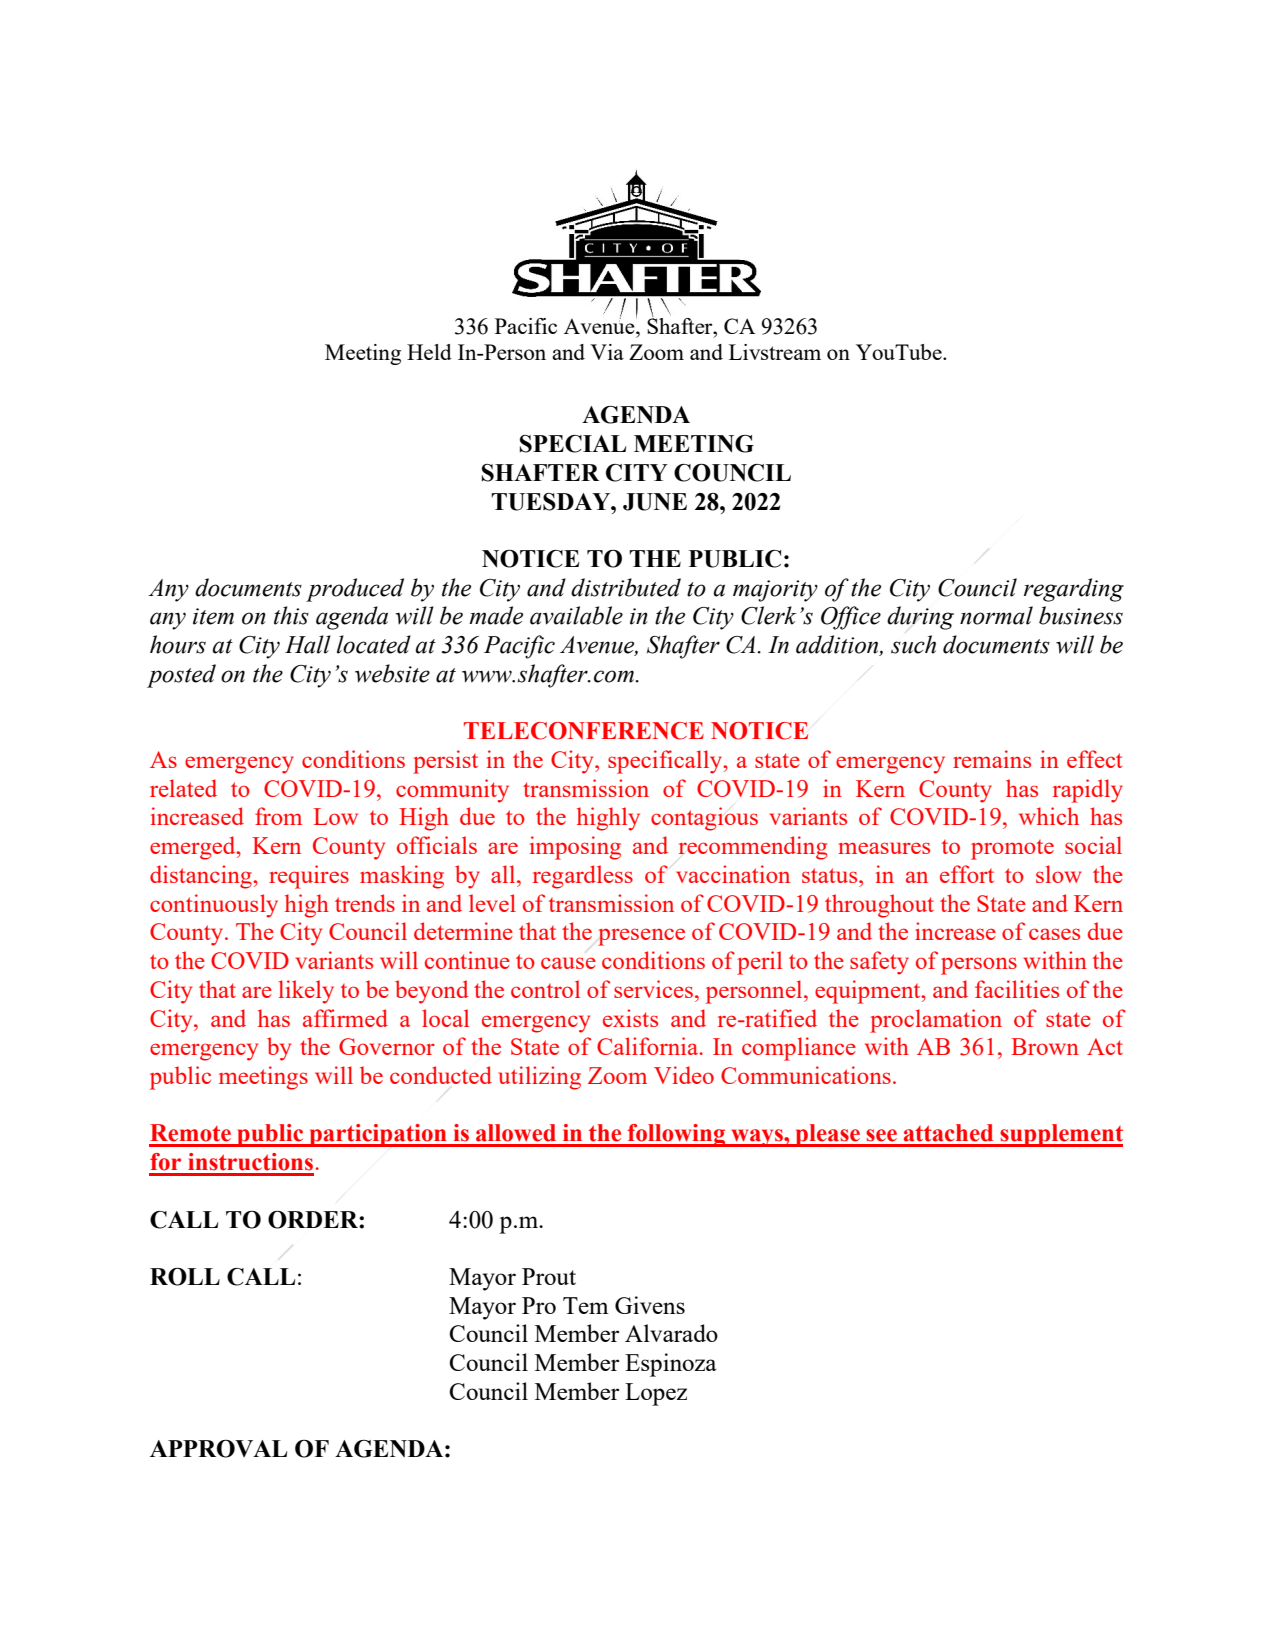 This image has height=1648, width=1273. I want to click on Held, so click(429, 352).
